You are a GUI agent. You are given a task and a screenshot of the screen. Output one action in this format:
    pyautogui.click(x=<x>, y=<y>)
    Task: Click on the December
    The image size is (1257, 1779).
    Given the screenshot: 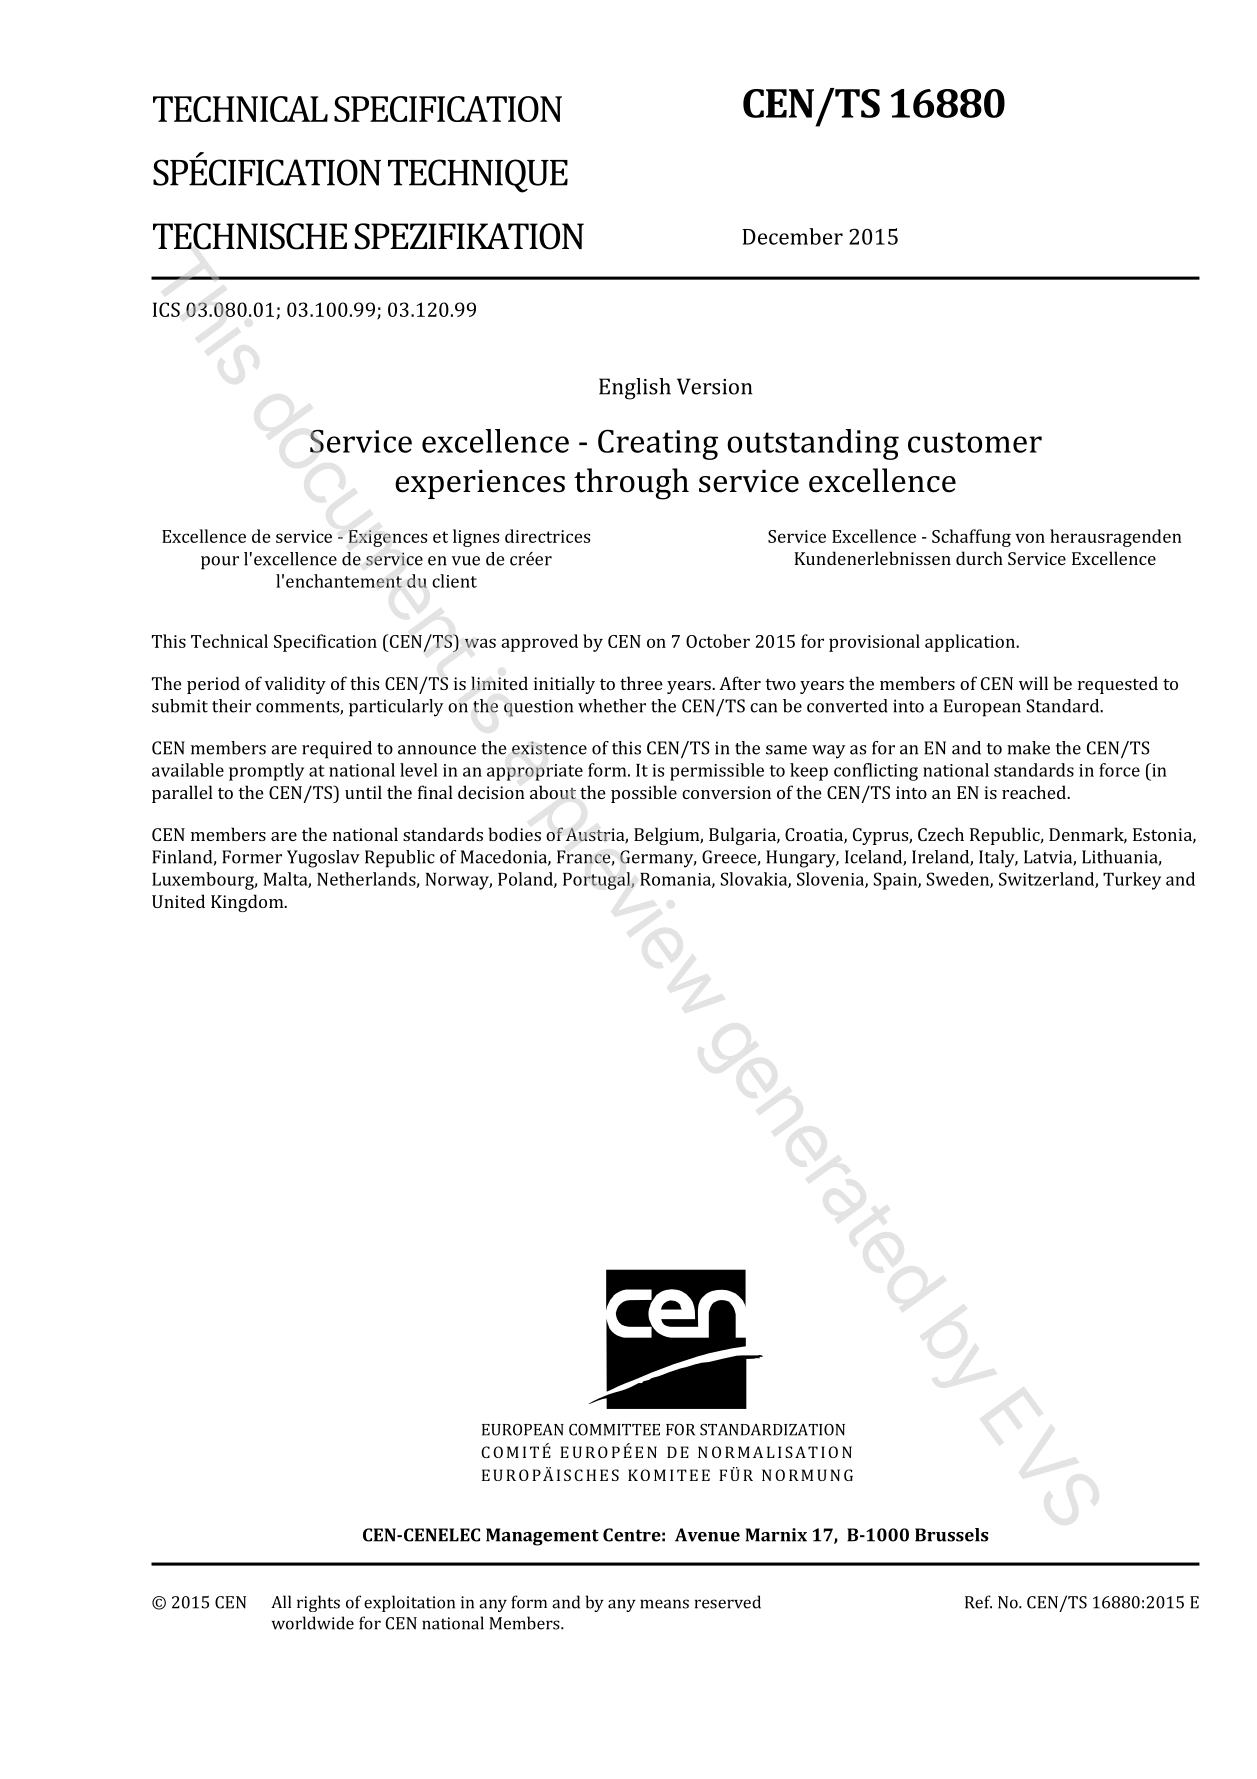 What is the action you would take?
    pyautogui.click(x=792, y=236)
